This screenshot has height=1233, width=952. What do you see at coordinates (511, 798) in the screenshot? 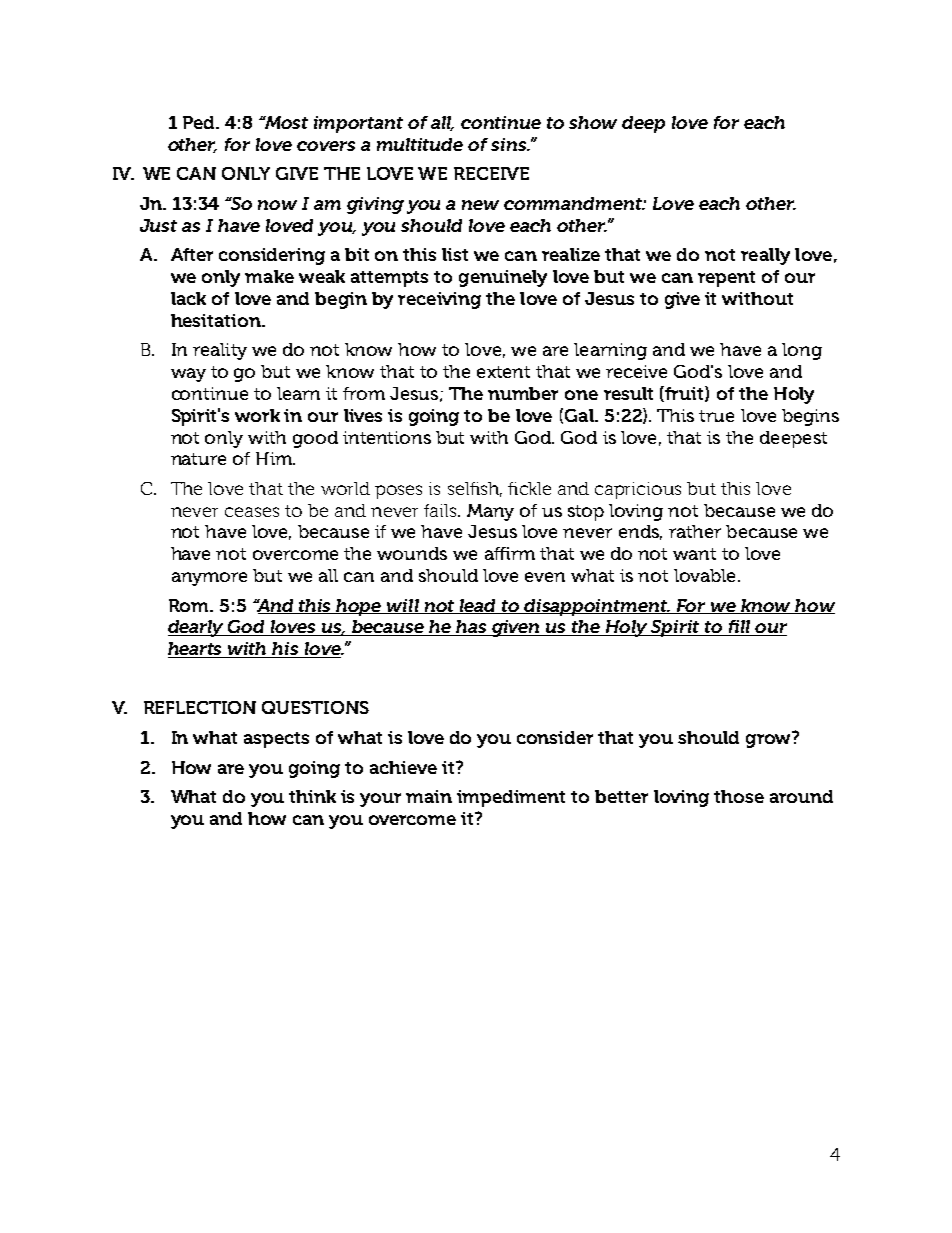
I see `impediment` at bounding box center [511, 798].
